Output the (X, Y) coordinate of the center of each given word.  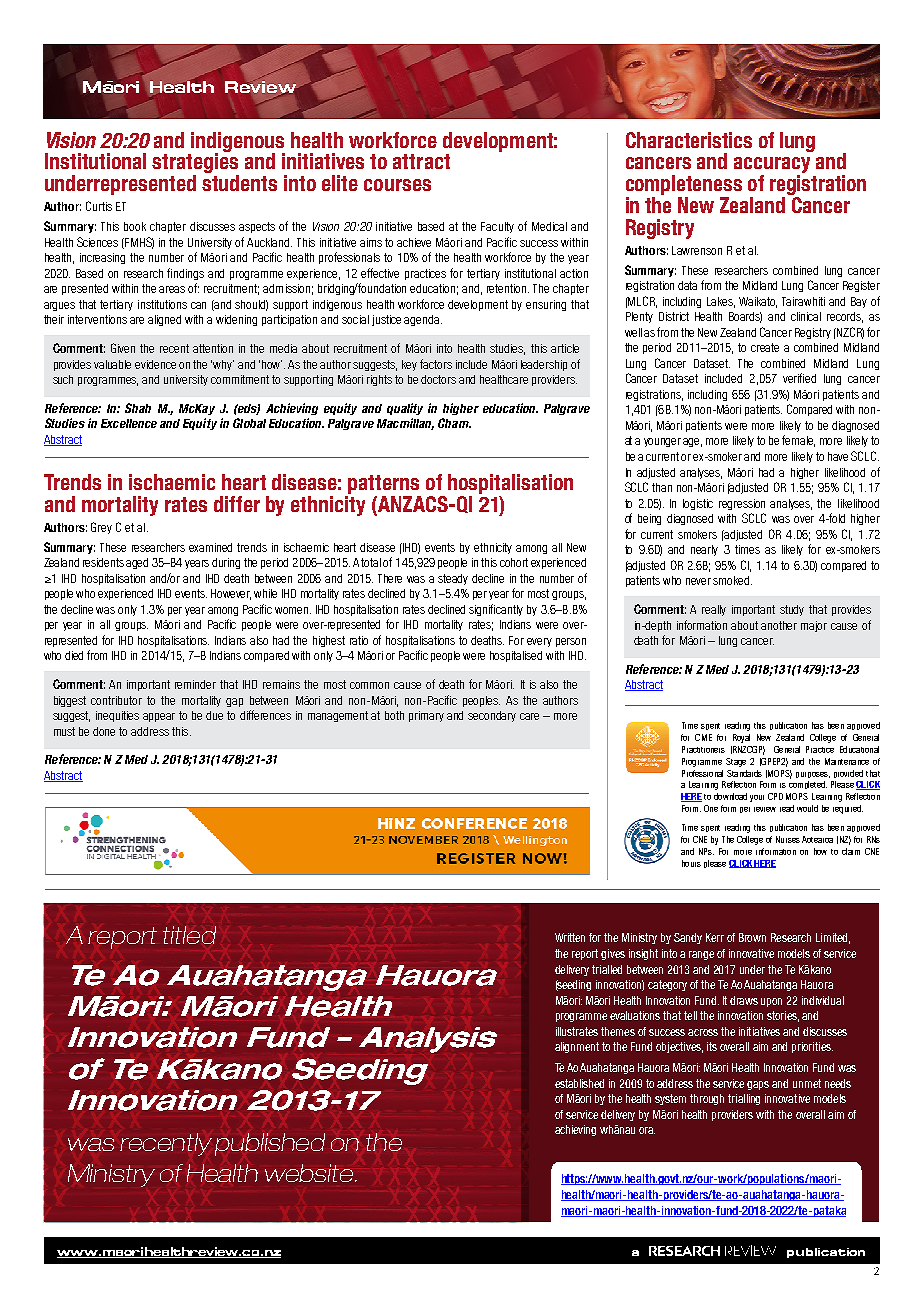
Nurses (788, 839)
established (579, 1083)
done (104, 731)
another (779, 625)
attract (421, 161)
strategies (195, 163)
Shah (138, 408)
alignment (577, 1047)
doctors (438, 379)
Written (570, 937)
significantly (496, 610)
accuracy (772, 166)
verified (799, 378)
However (231, 594)
